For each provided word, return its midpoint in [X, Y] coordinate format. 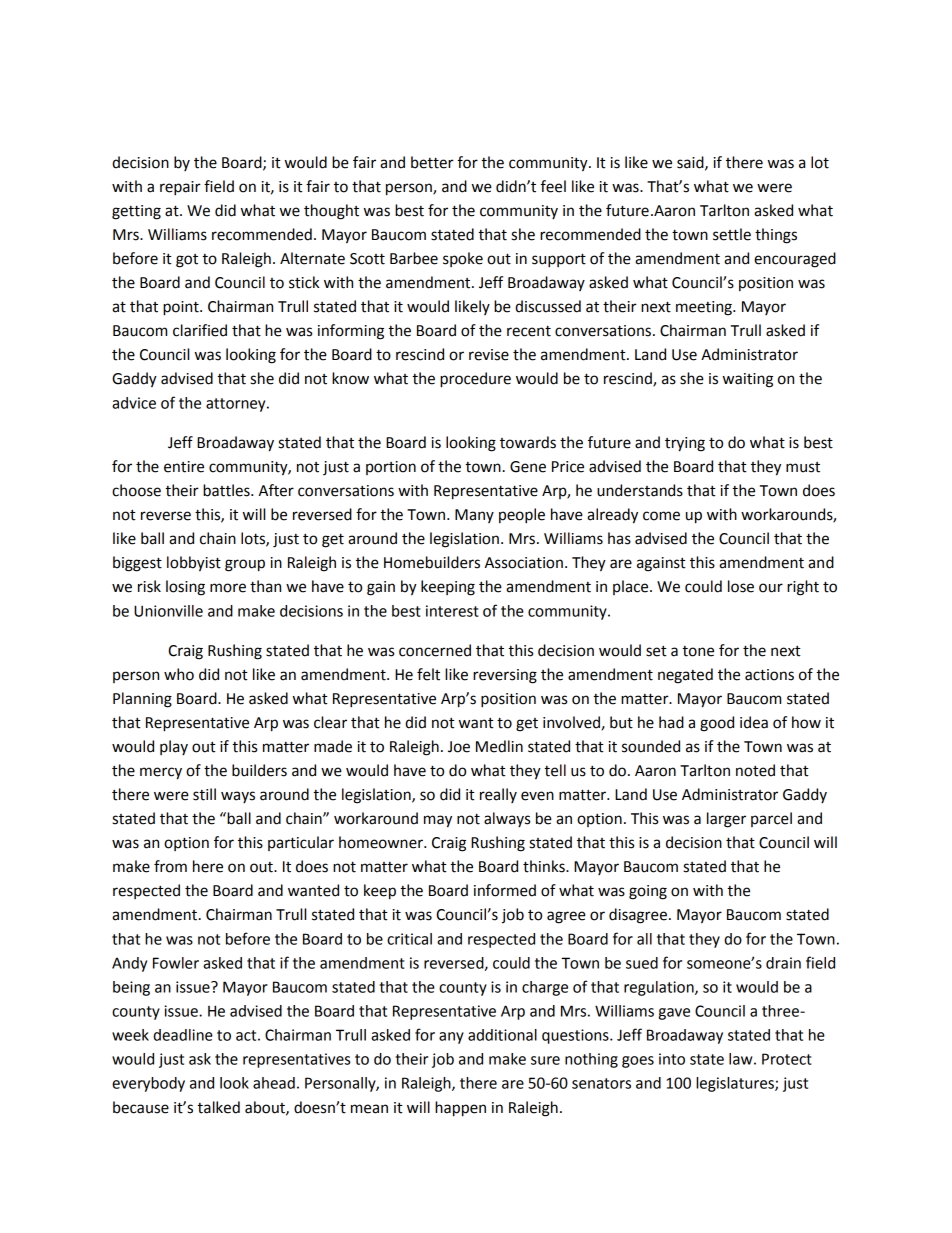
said [691, 163]
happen [460, 1109]
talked [218, 1107]
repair [180, 188]
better [432, 162]
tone [698, 651]
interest [452, 611]
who [179, 674]
